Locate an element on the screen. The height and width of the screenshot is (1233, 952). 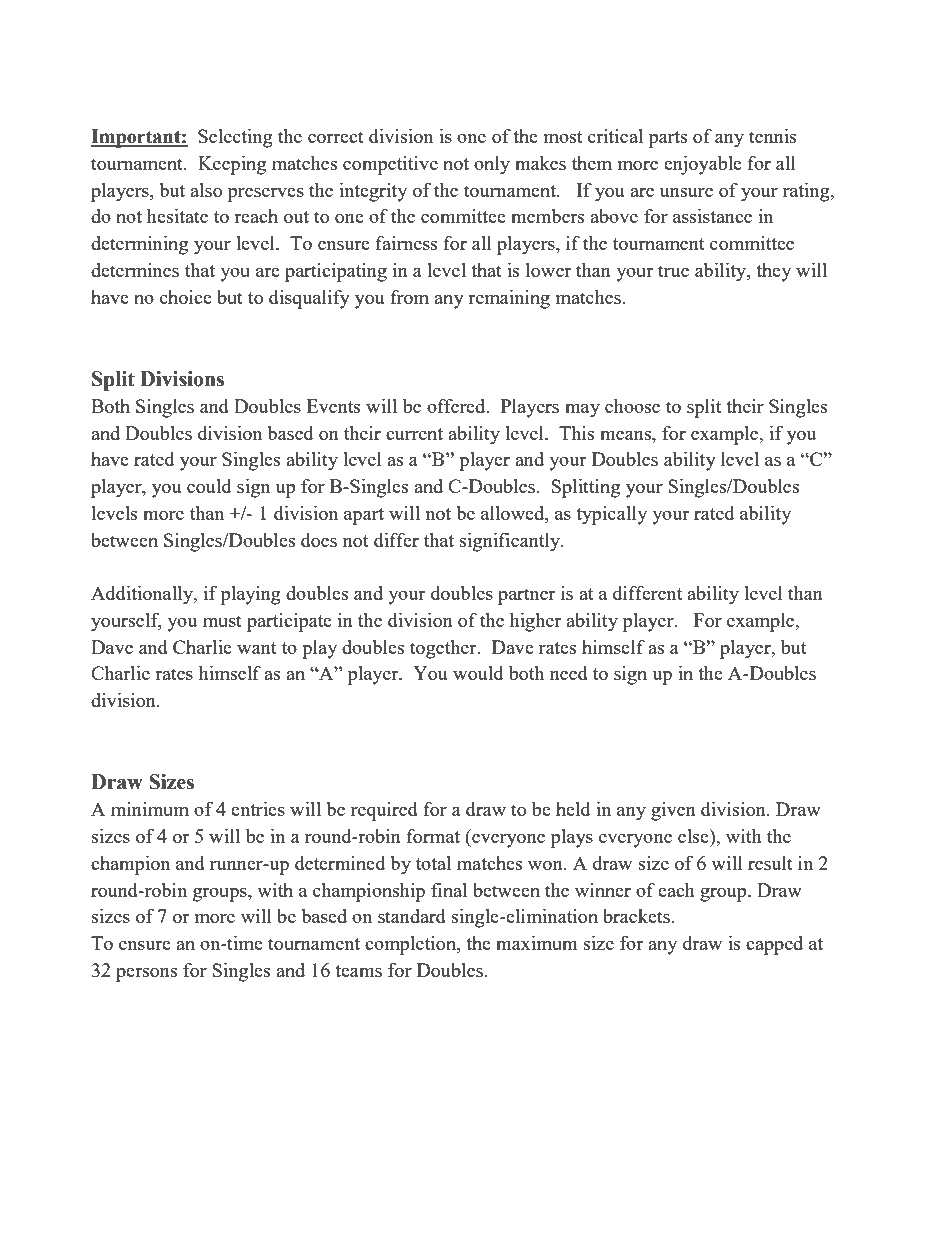
persons is located at coordinates (147, 975).
